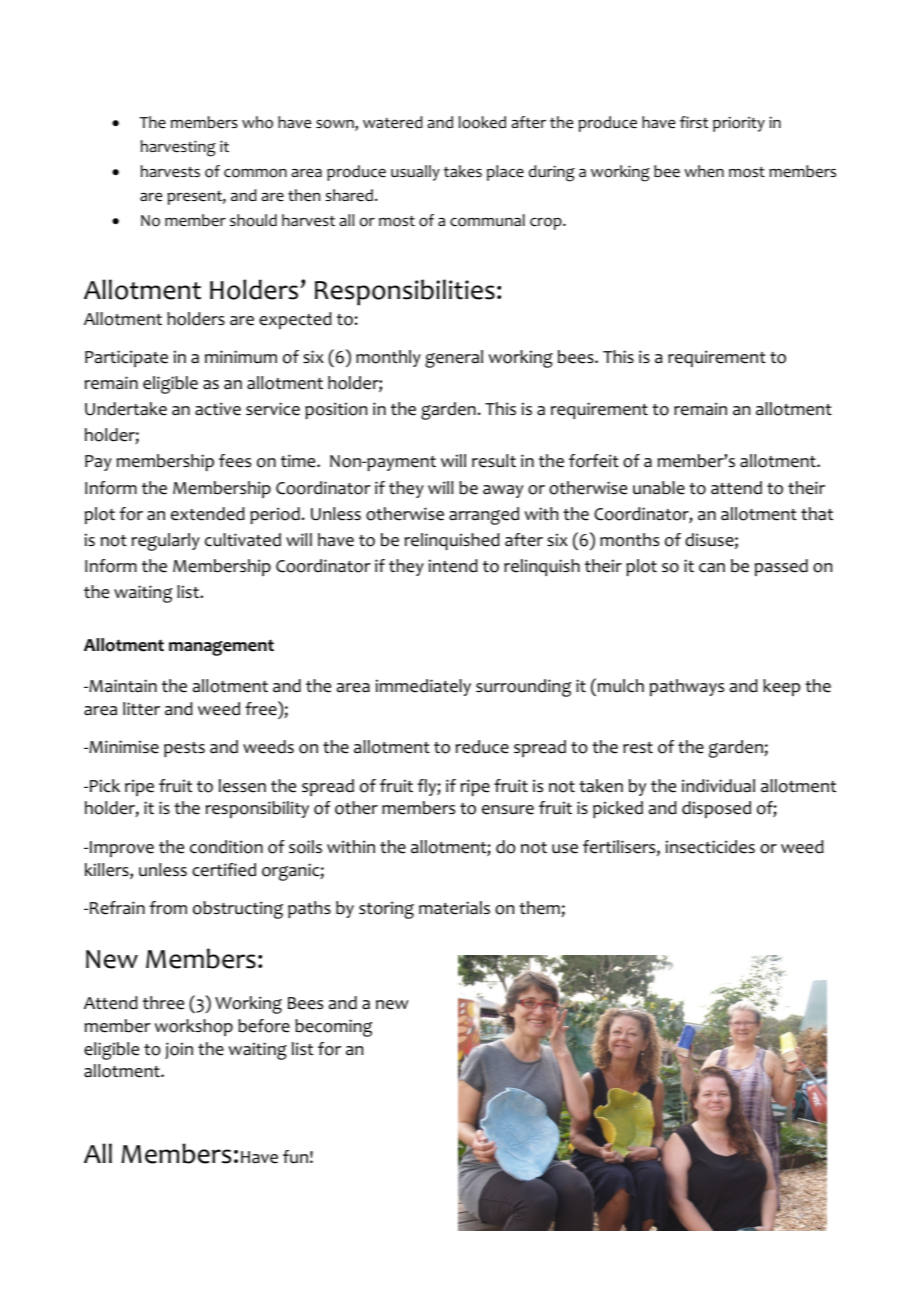 This screenshot has width=924, height=1308. Describe the element at coordinates (241, 357) in the screenshot. I see `minimum` at that location.
